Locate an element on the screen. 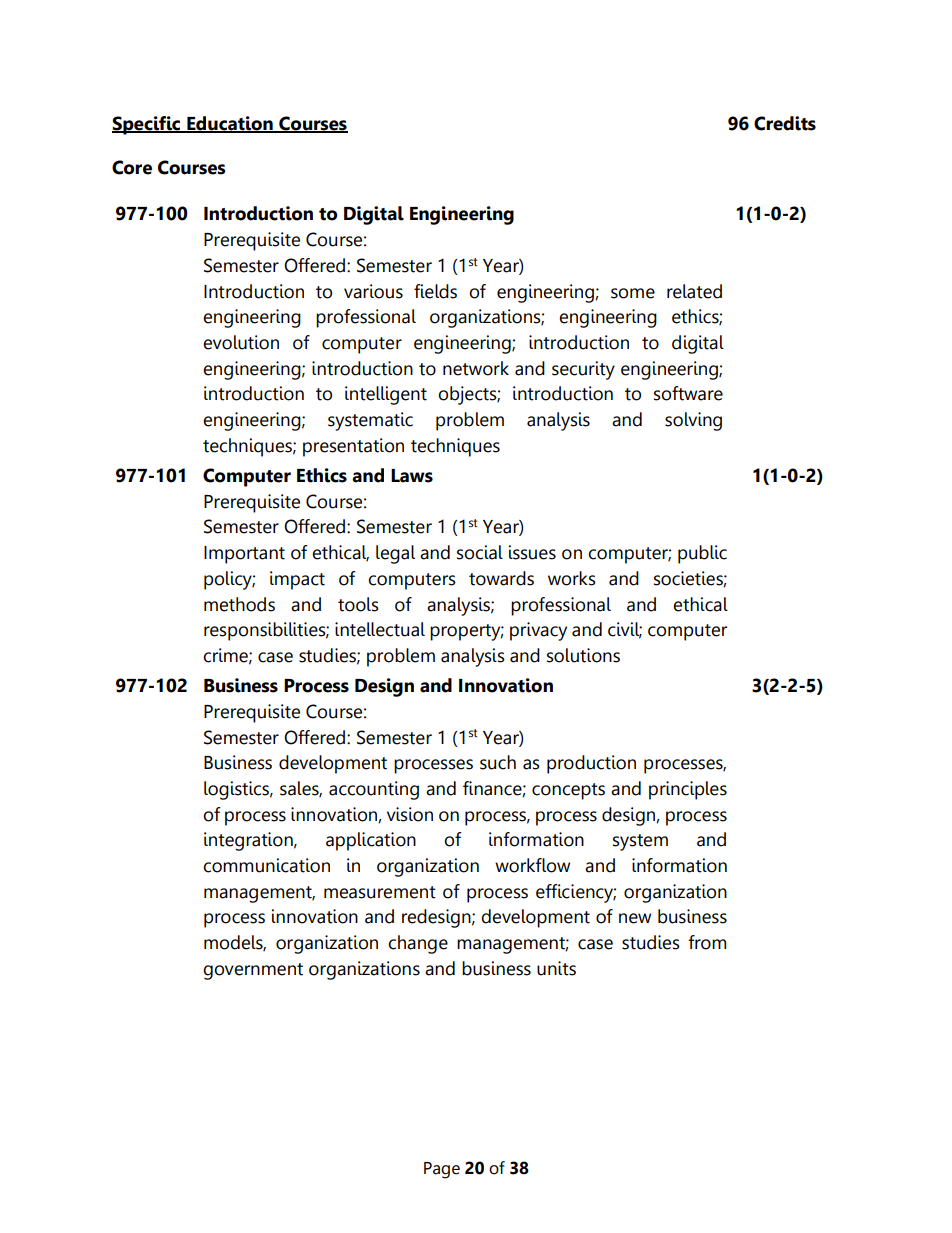  network is located at coordinates (476, 368).
